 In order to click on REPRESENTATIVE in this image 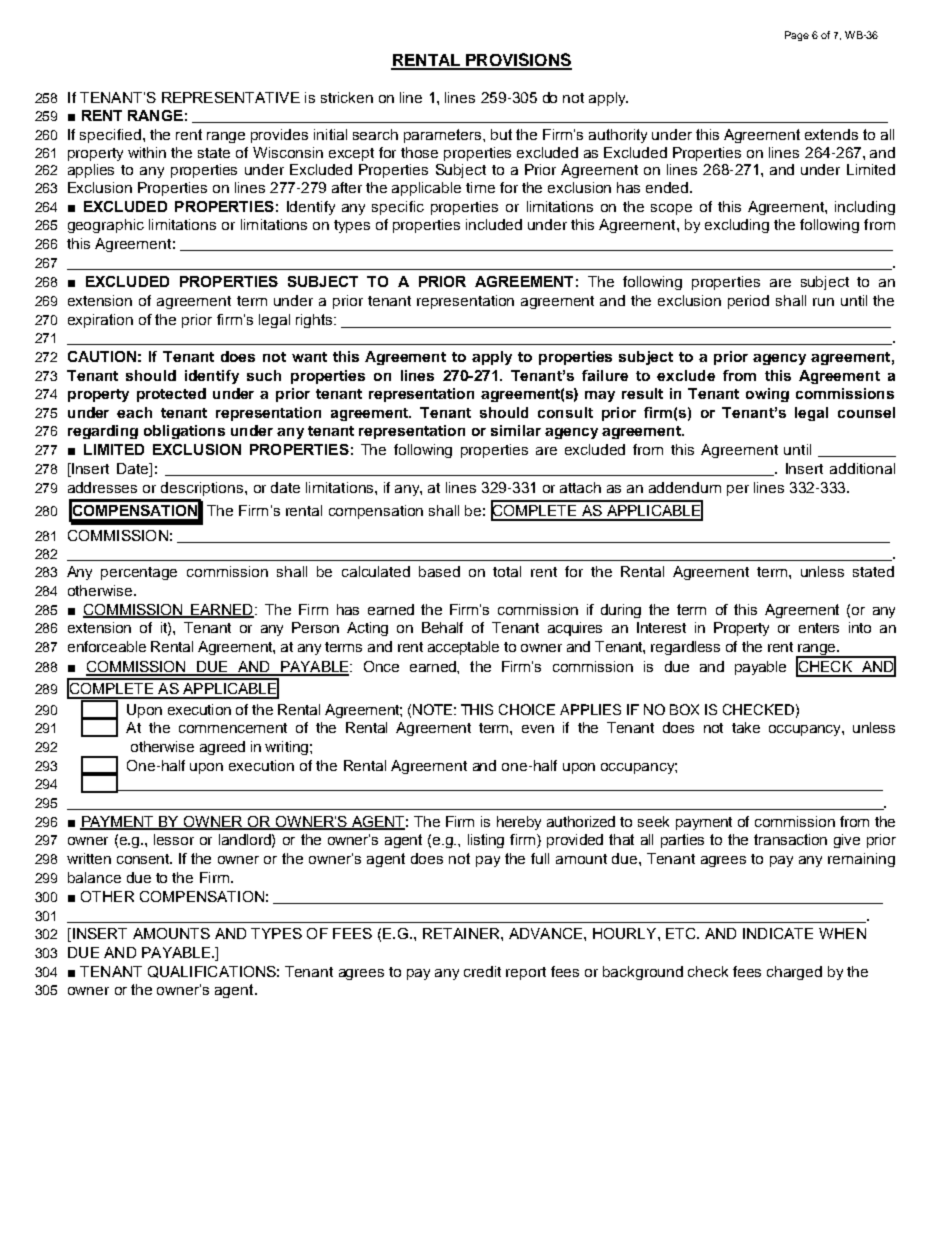, I will do `click(231, 97)`.
